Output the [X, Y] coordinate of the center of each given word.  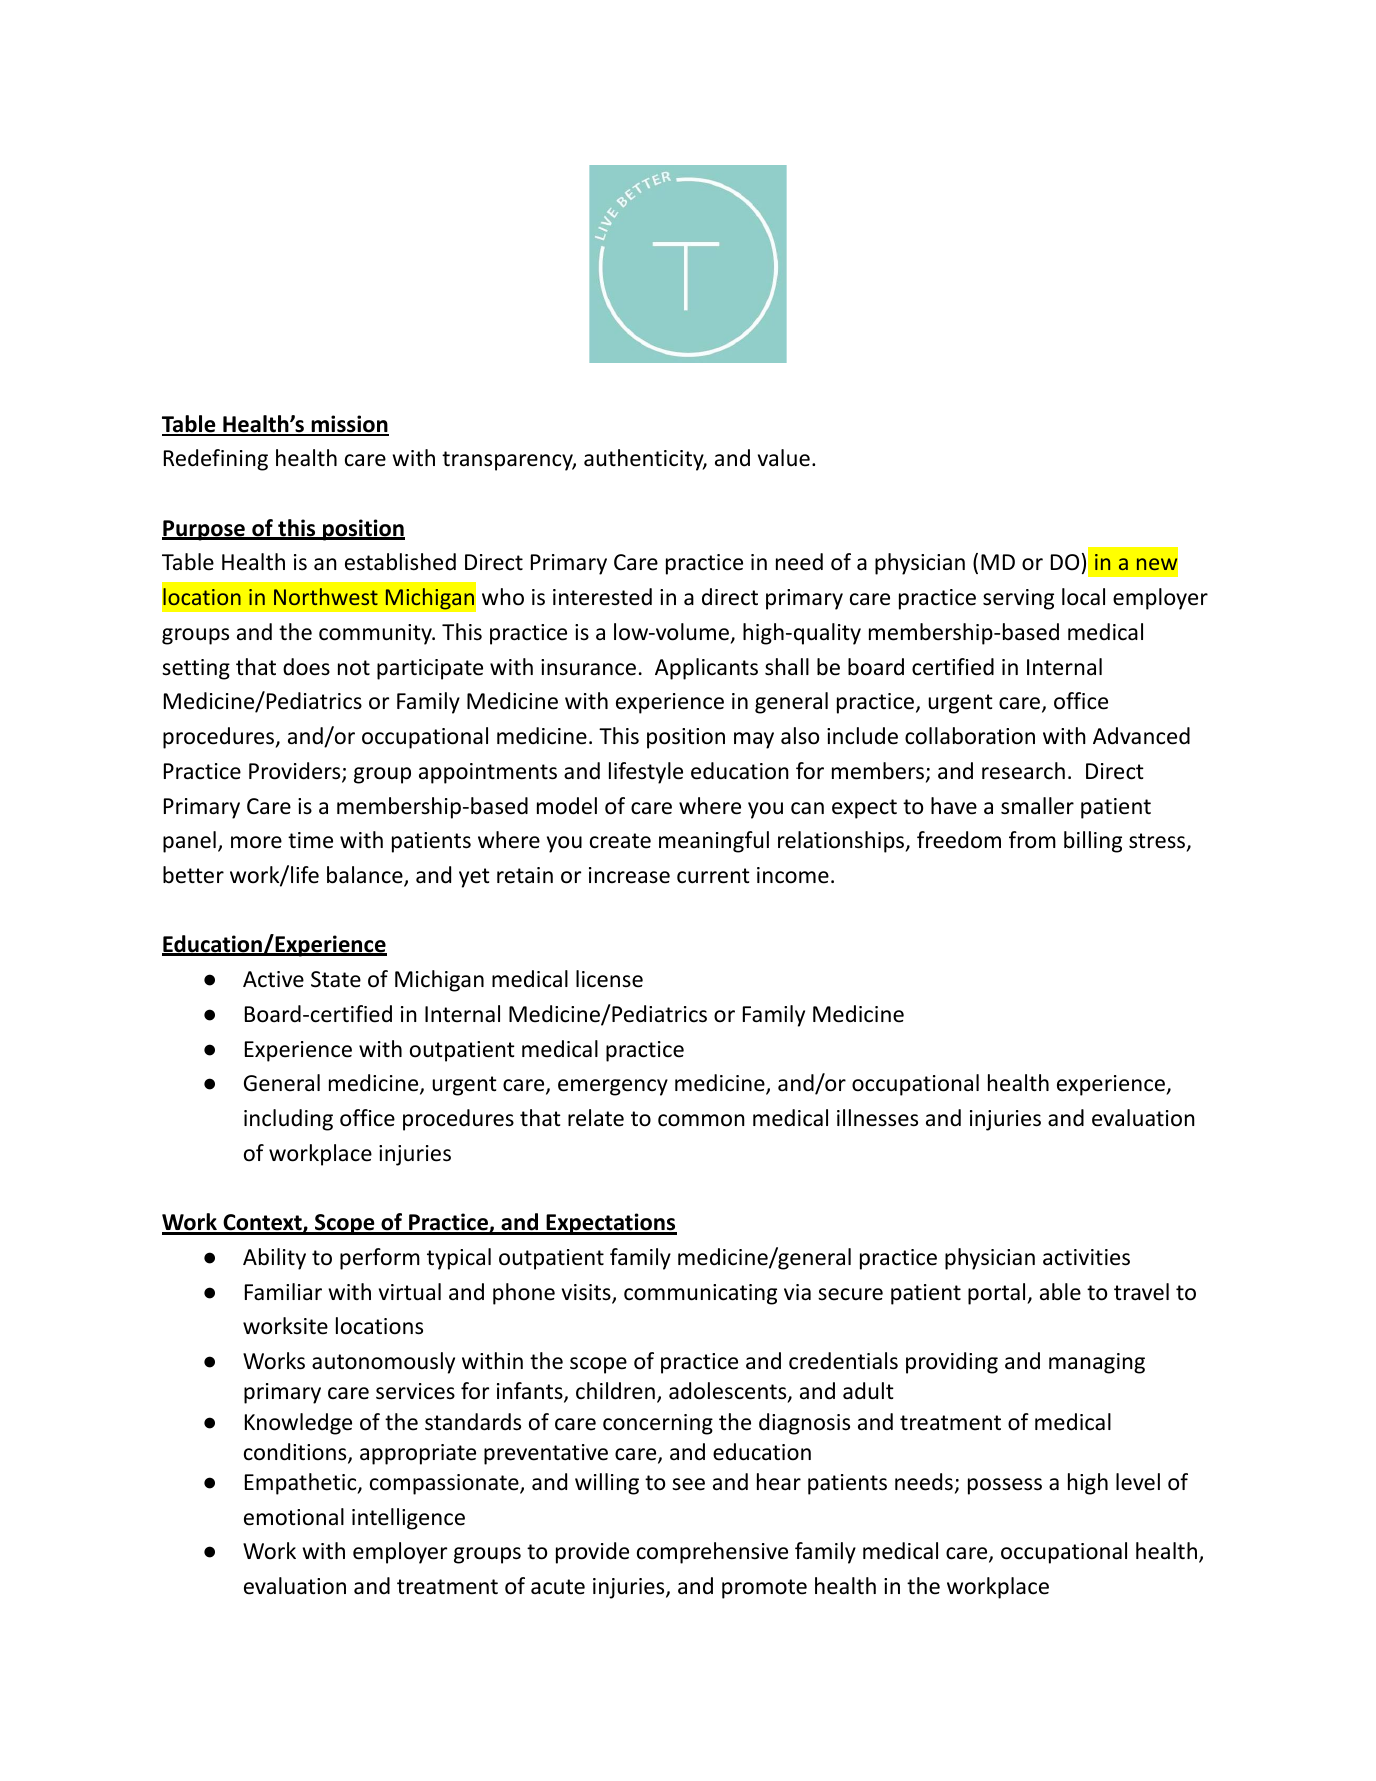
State [336, 979]
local [1083, 597]
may [754, 740]
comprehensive [712, 1553]
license [609, 979]
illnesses [877, 1118]
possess [1005, 1486]
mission [349, 425]
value [784, 458]
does [306, 667]
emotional [294, 1517]
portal [998, 1294]
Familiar [283, 1292]
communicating [700, 1294]
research [1023, 771]
